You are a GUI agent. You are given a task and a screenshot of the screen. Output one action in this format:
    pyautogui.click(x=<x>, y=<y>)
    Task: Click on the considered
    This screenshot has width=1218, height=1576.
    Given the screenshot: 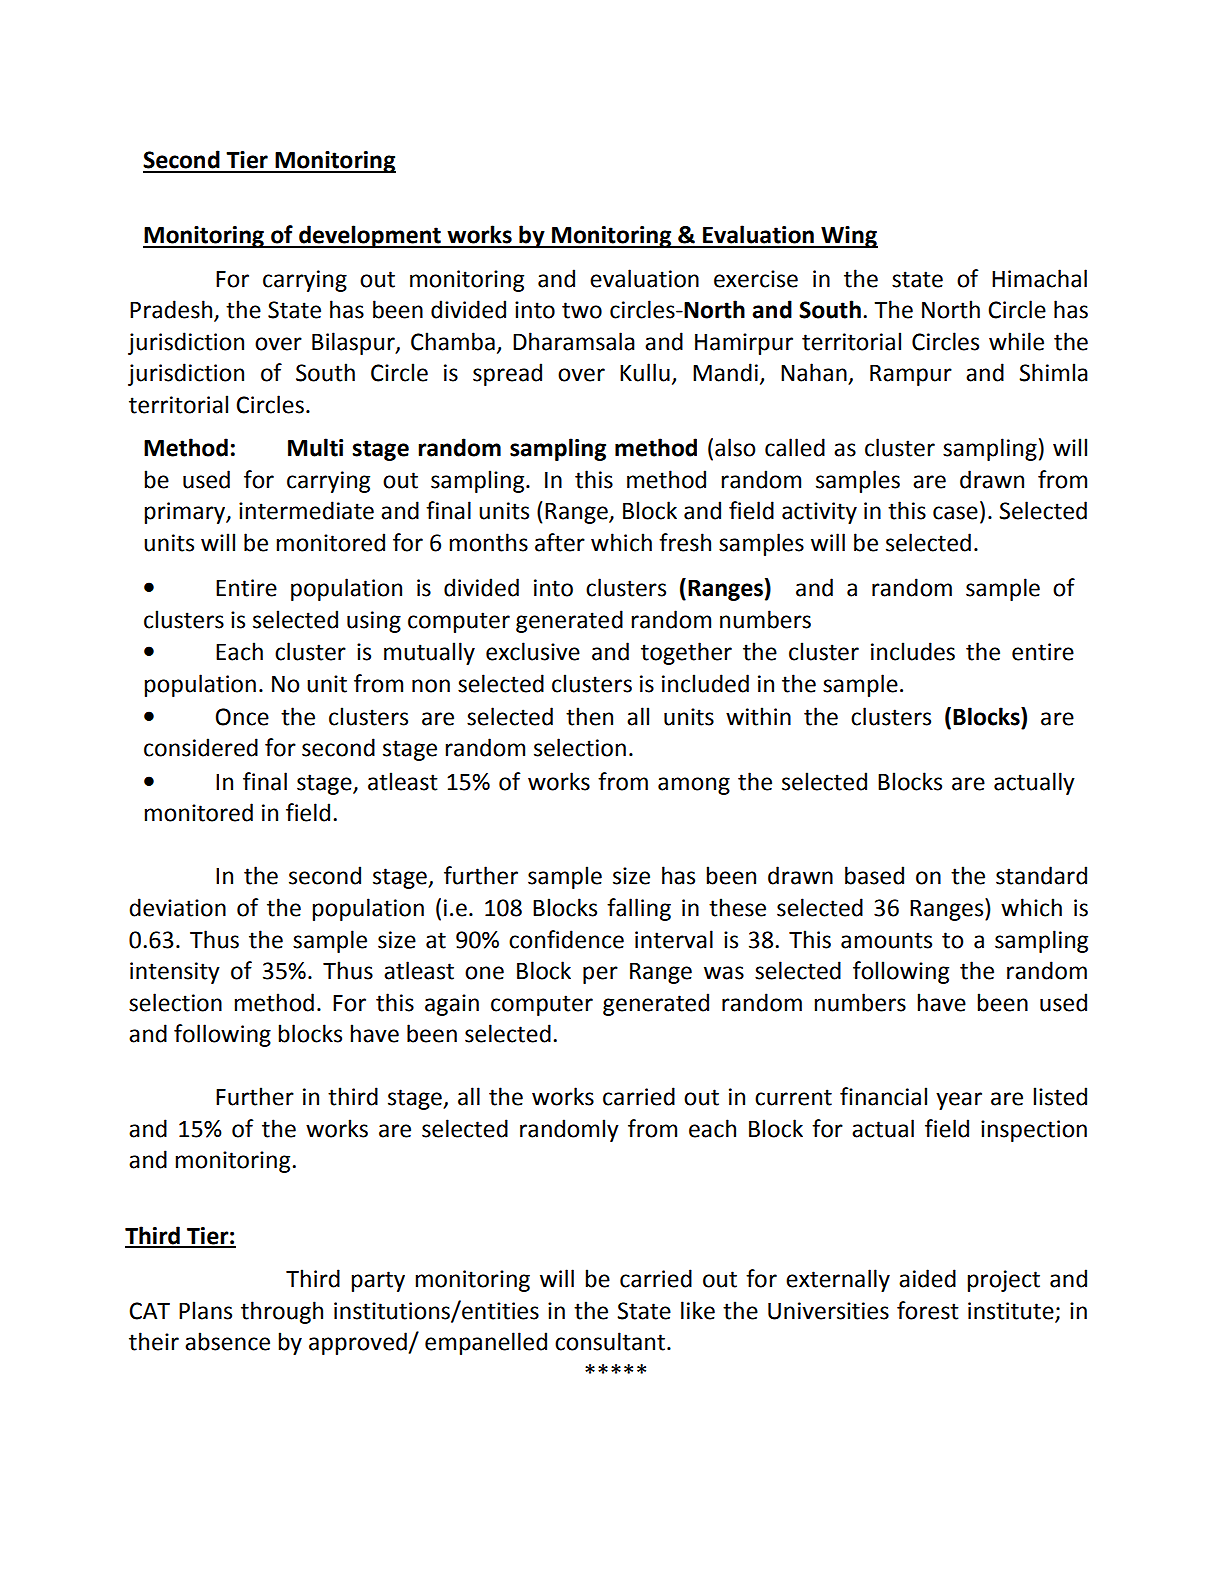 What is the action you would take?
    pyautogui.click(x=201, y=747)
